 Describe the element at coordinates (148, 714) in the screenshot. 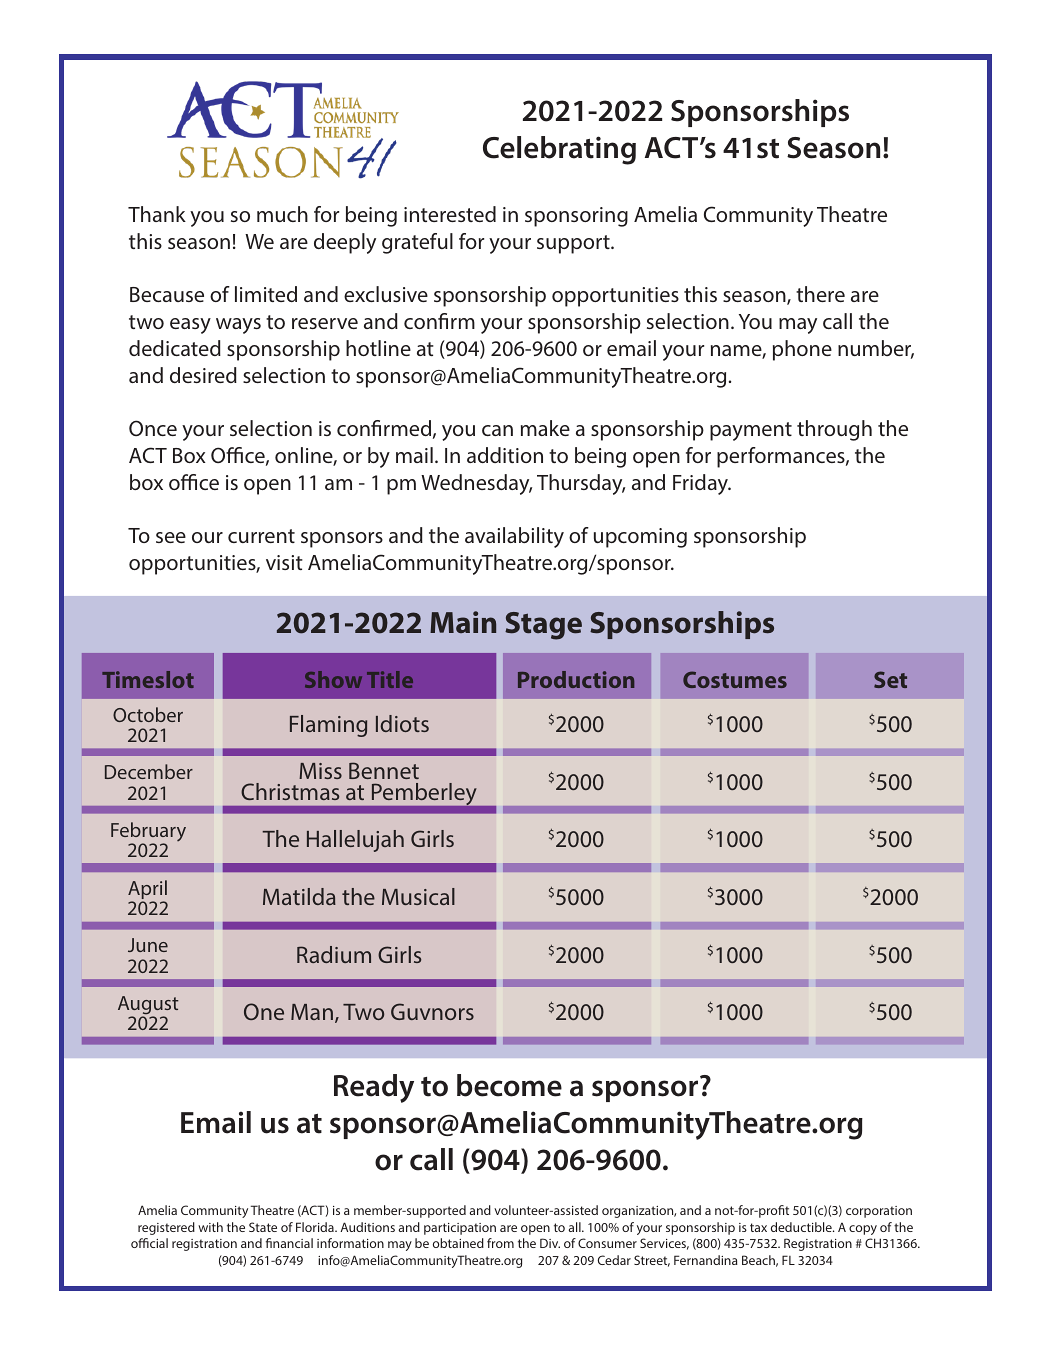

I see `October` at that location.
